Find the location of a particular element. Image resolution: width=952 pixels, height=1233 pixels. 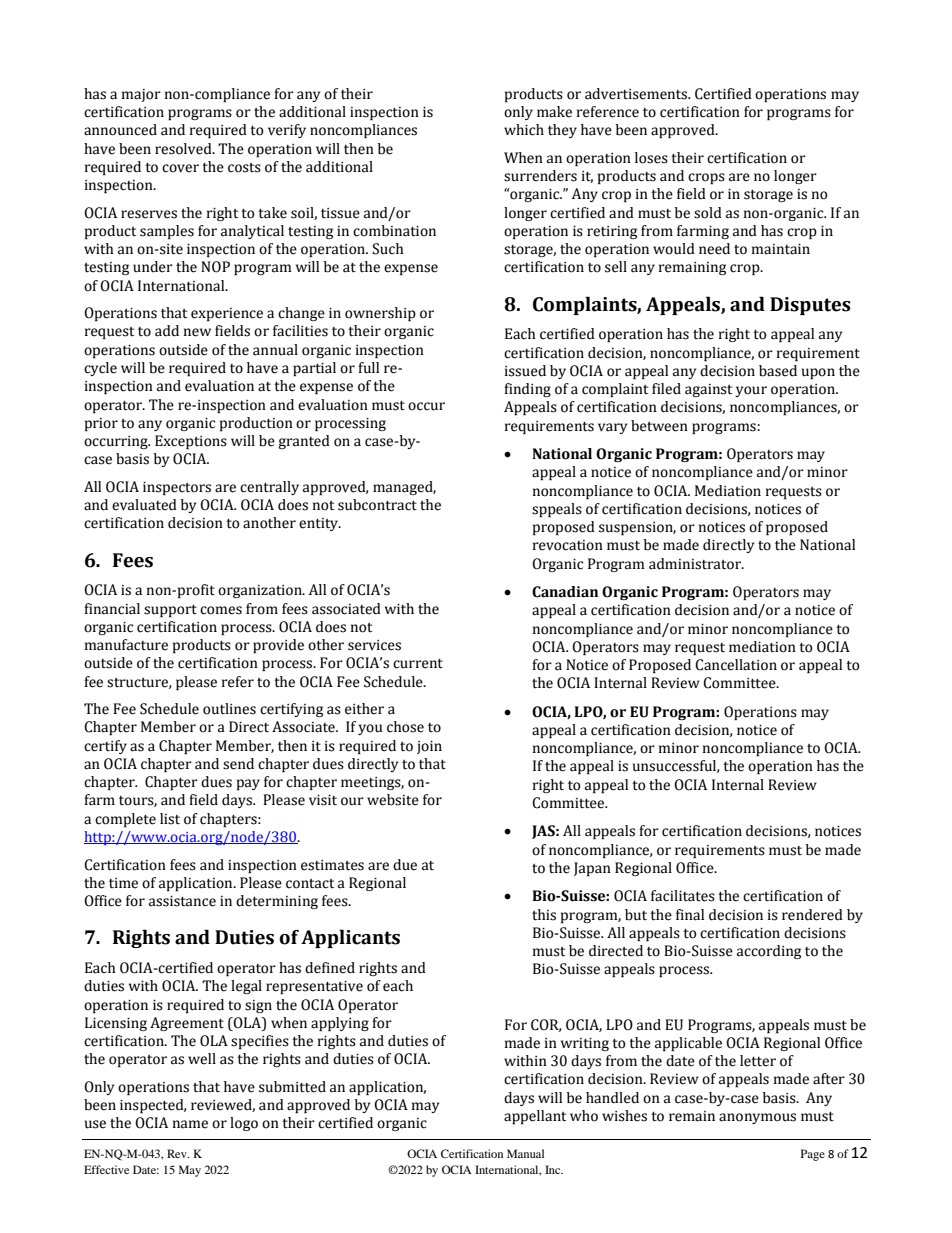

resolved is located at coordinates (184, 149).
